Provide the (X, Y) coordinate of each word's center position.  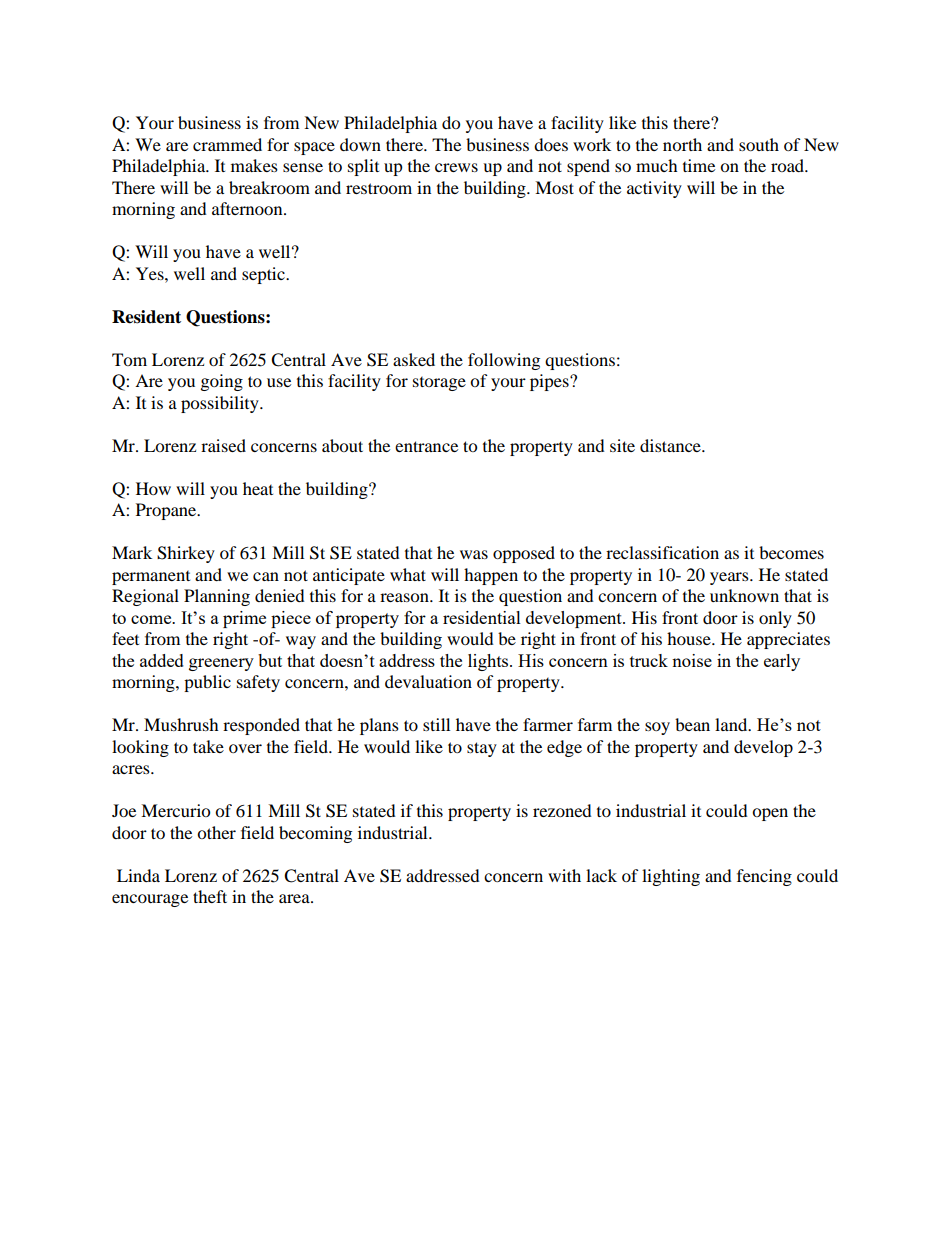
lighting (671, 877)
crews (456, 167)
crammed (227, 144)
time (699, 165)
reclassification (662, 552)
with (564, 875)
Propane (167, 511)
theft (210, 896)
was (474, 554)
